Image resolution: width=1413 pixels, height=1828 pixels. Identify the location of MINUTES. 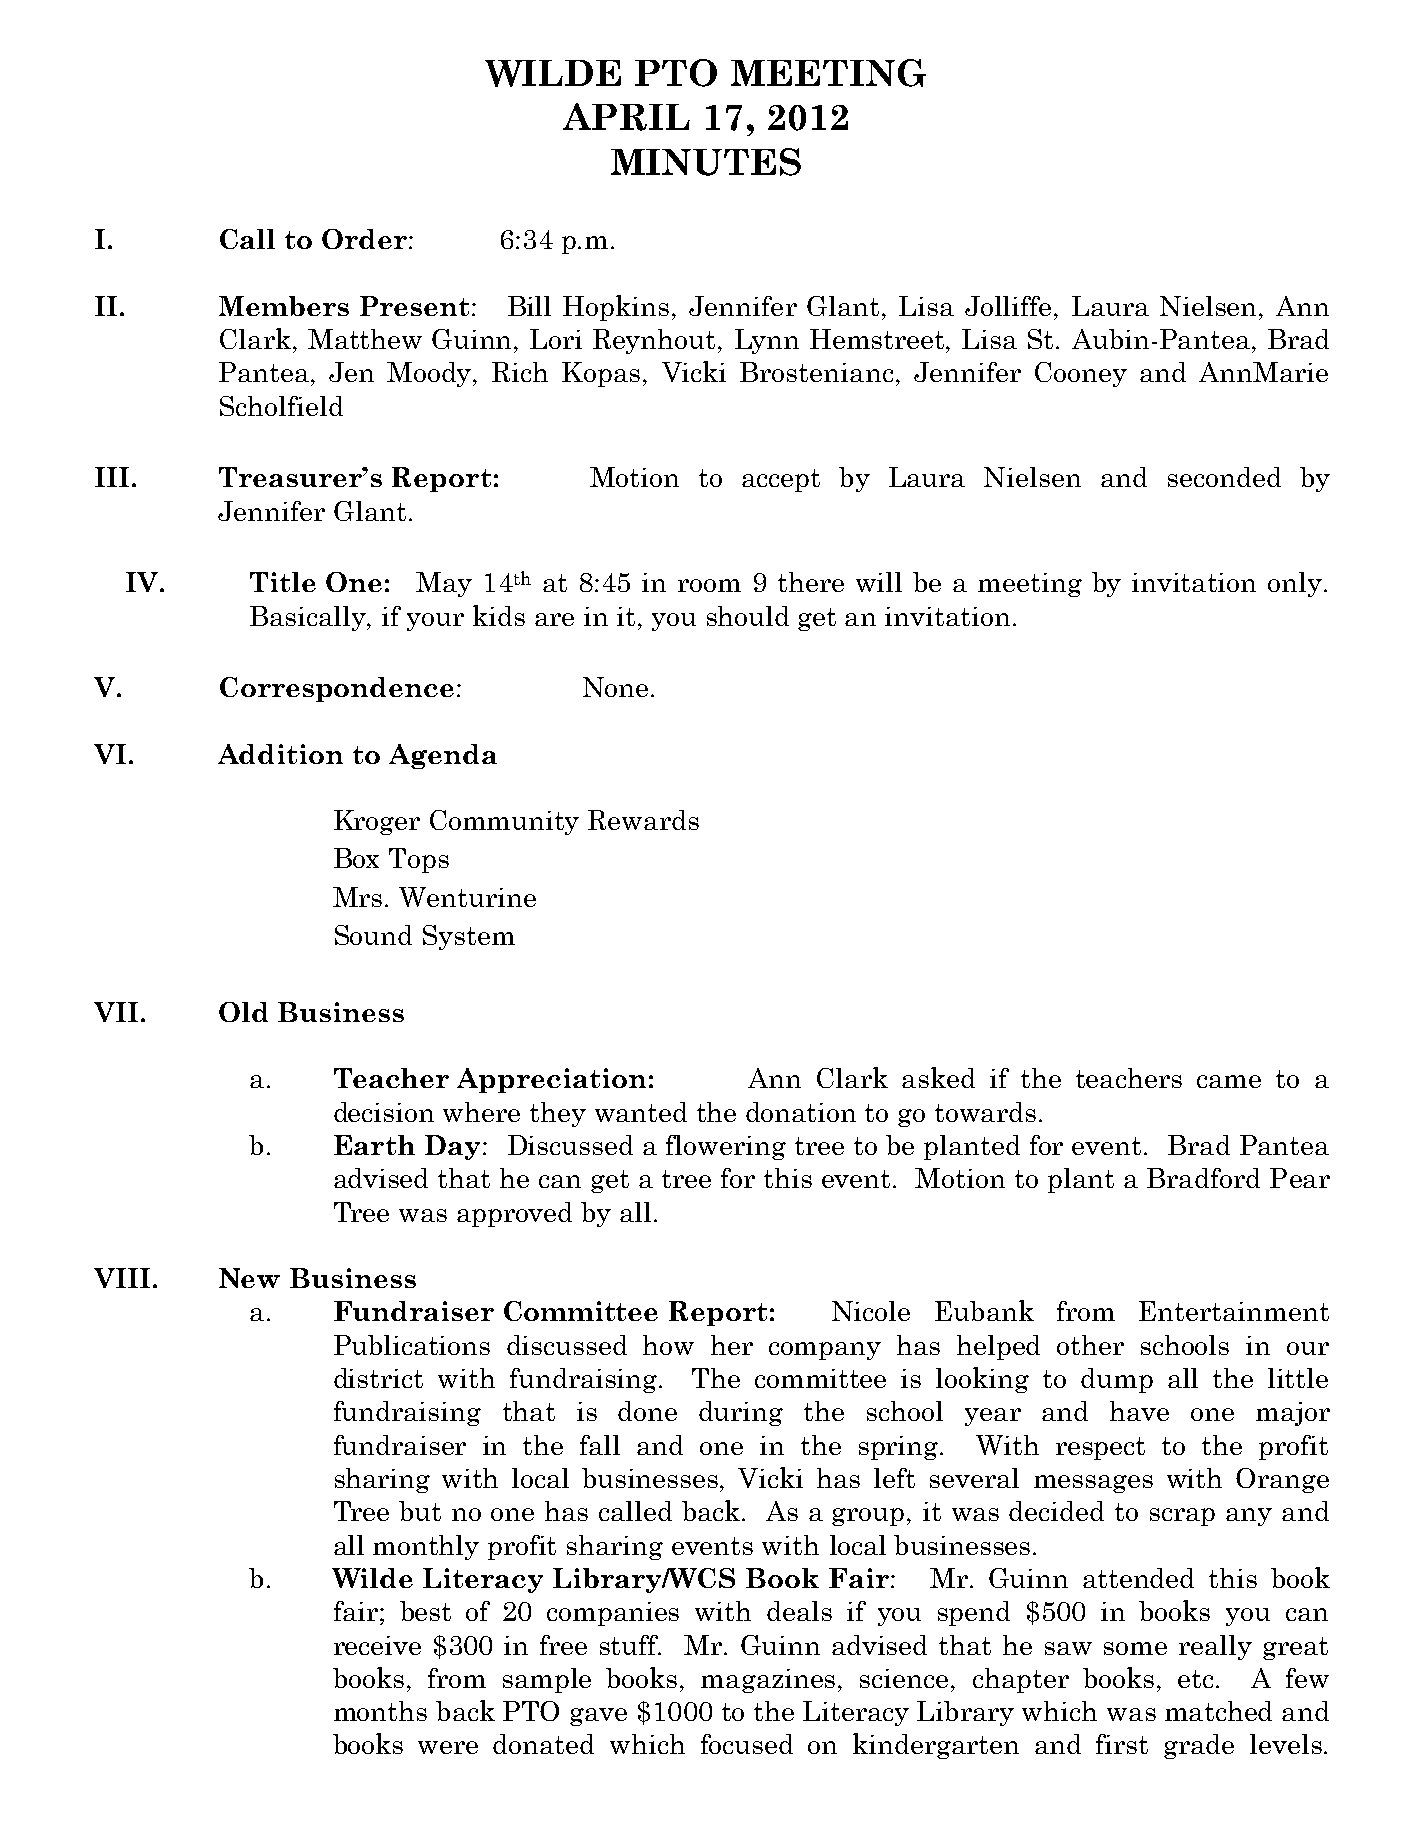
(706, 162).
